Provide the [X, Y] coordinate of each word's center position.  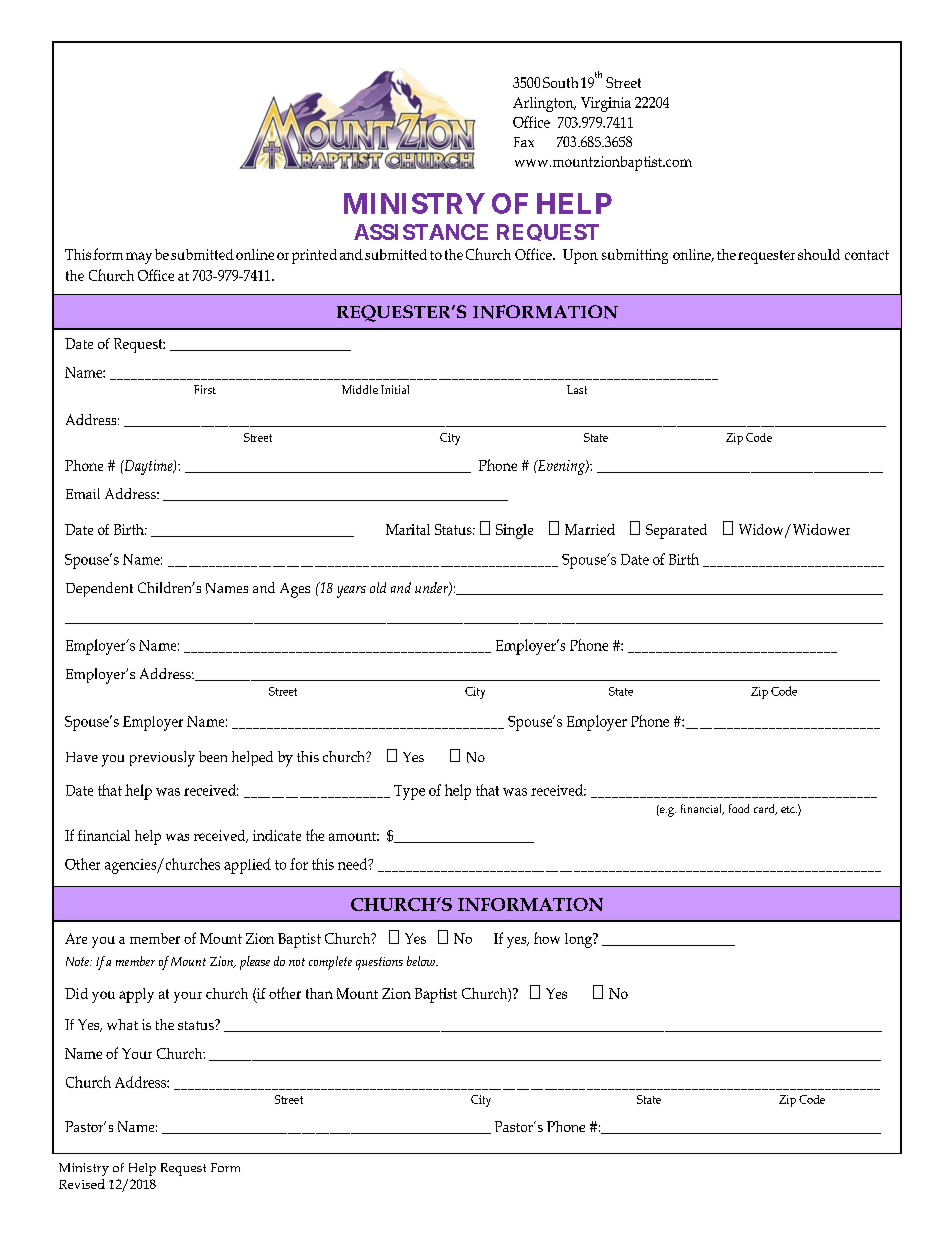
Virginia [606, 104]
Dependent [99, 589]
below [422, 961]
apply [136, 995]
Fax [524, 142]
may [139, 258]
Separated [676, 531]
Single [514, 531]
